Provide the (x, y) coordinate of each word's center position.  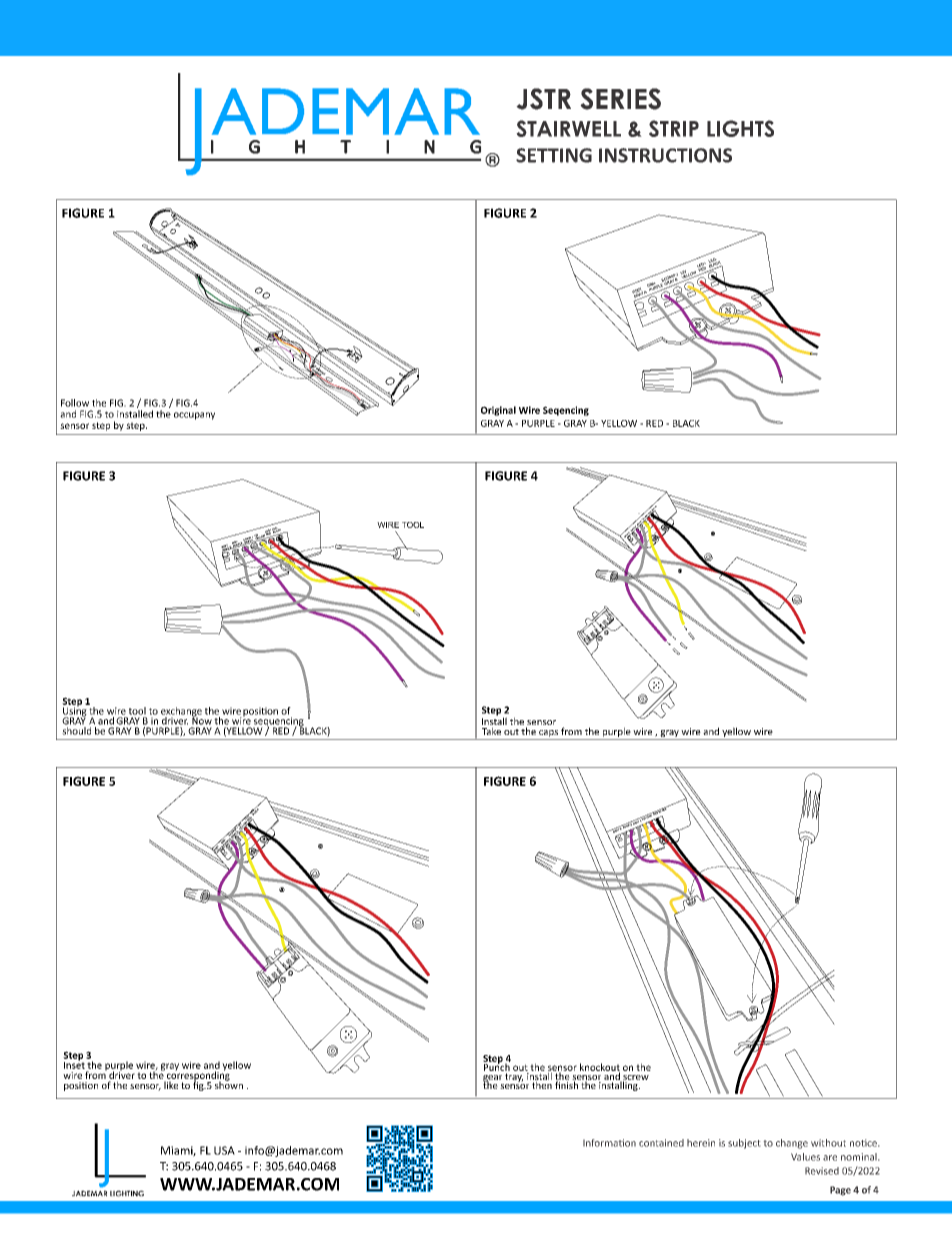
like (171, 1085)
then (541, 1084)
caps (548, 733)
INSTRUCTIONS (665, 155)
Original (498, 411)
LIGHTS (740, 128)
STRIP (674, 128)
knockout (600, 1068)
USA (224, 1150)
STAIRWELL (568, 128)
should (76, 731)
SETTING (554, 155)
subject (744, 1144)
